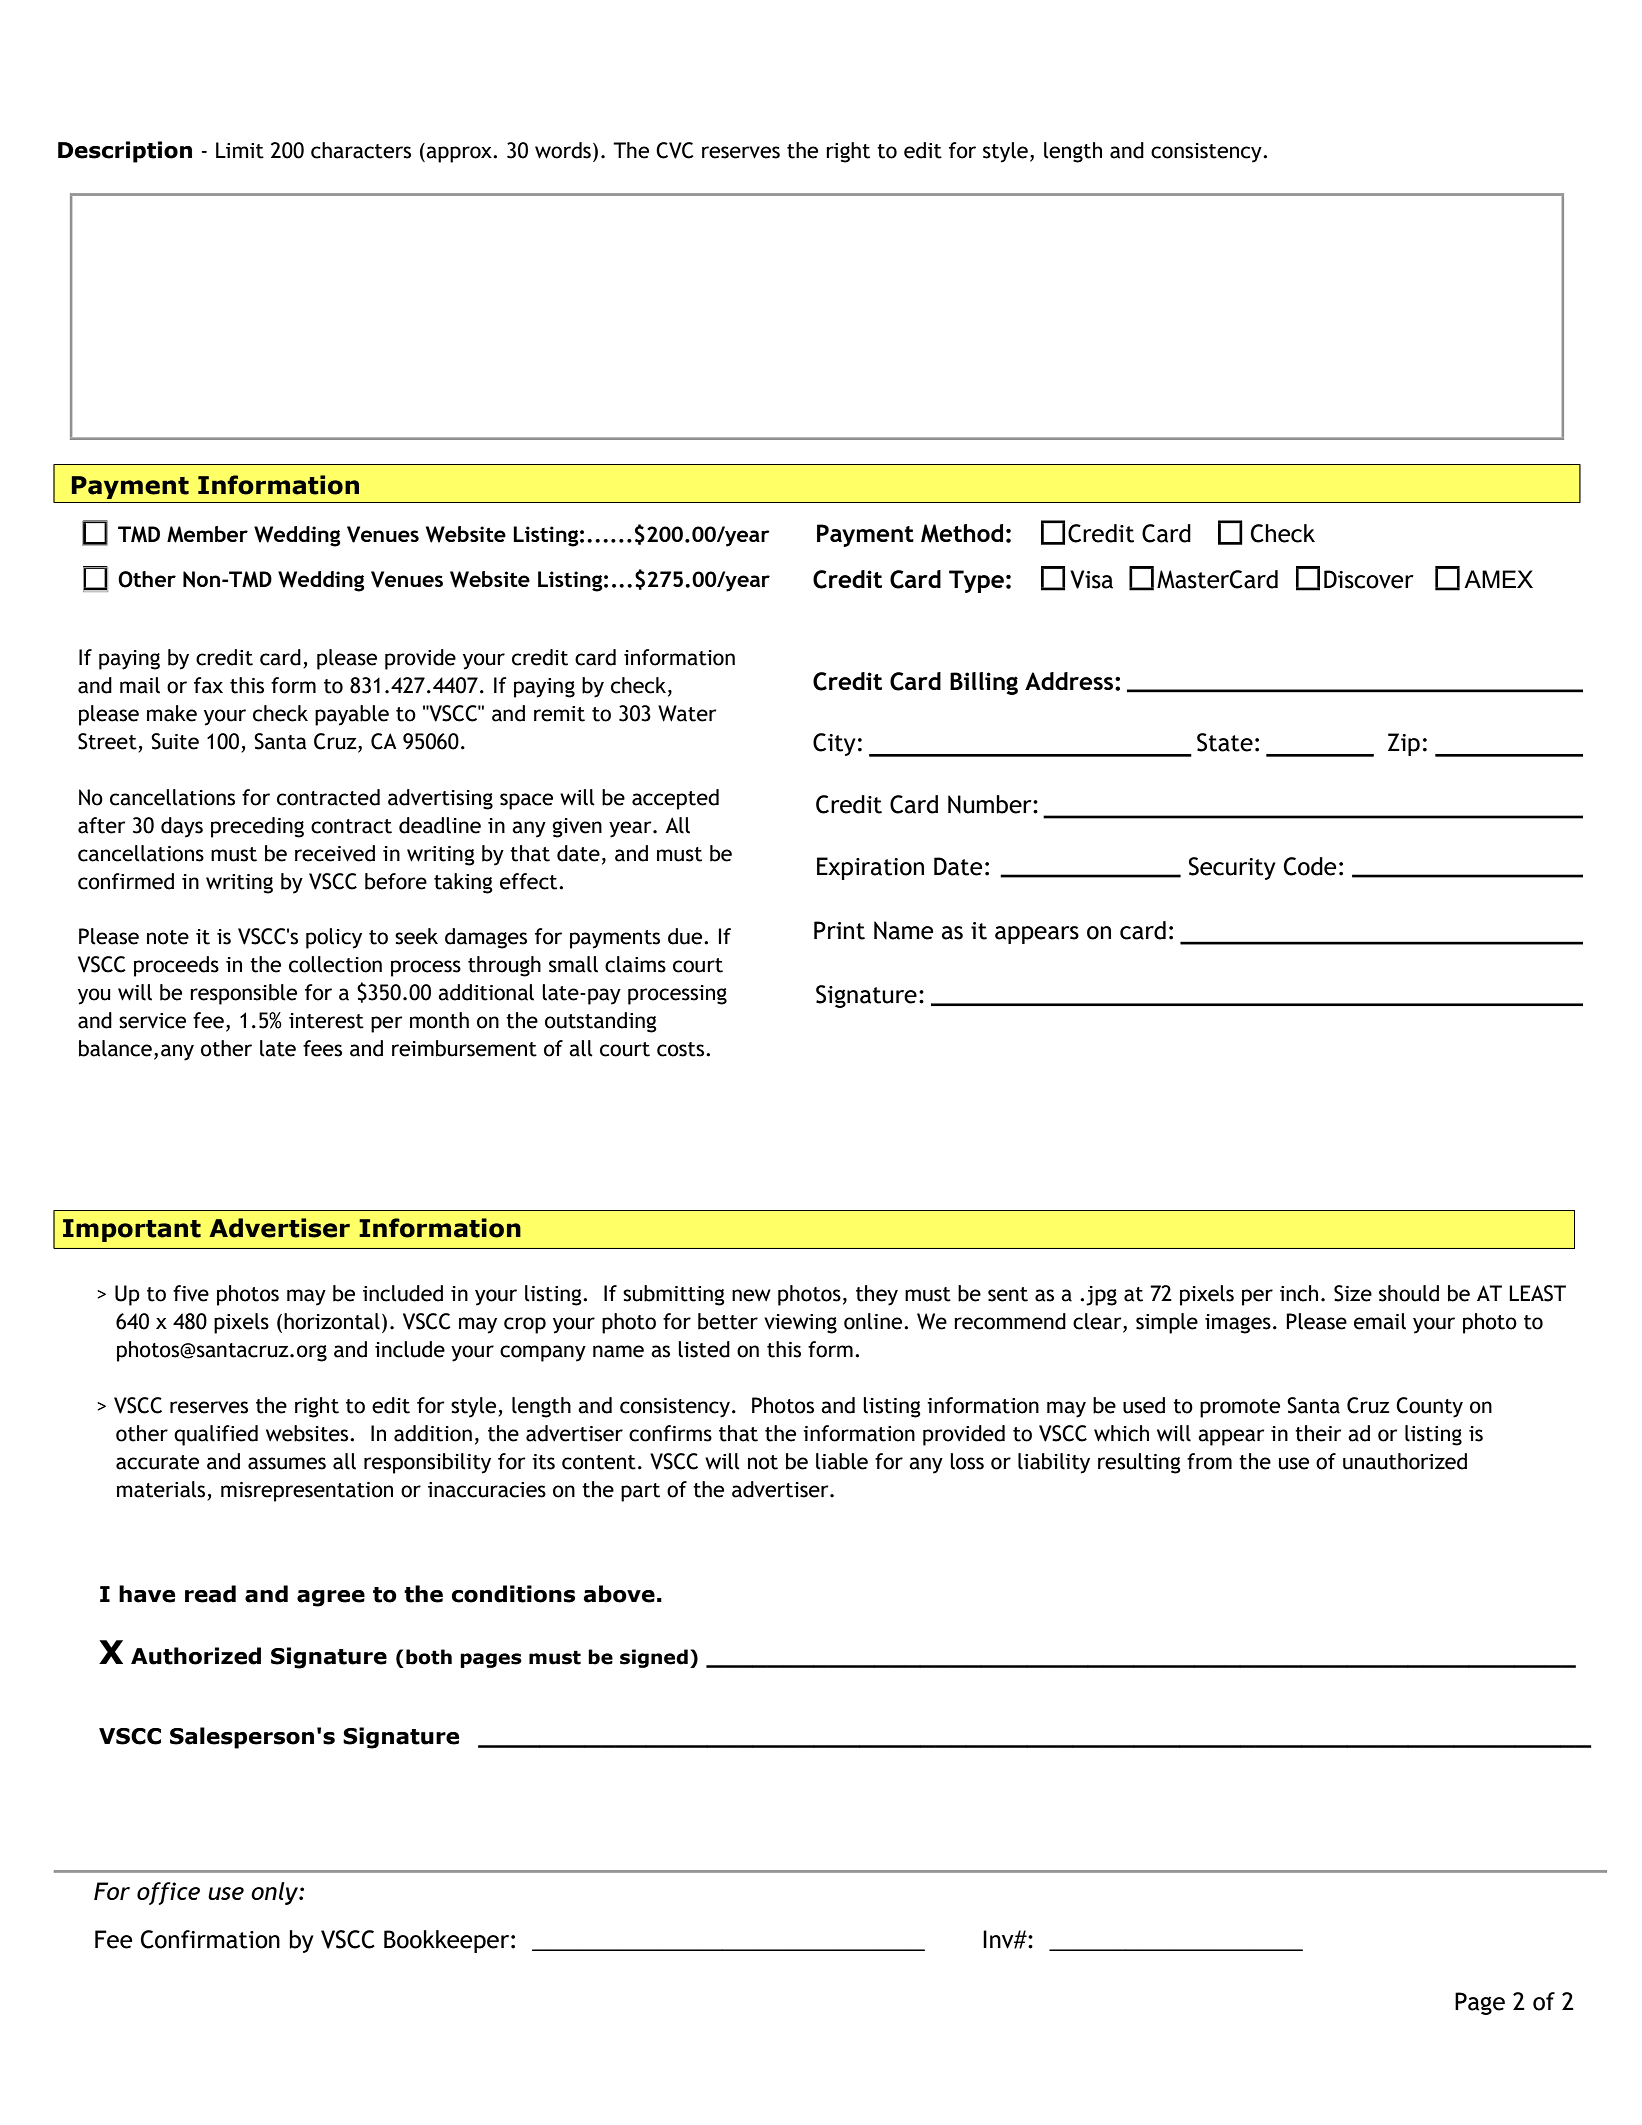 Image resolution: width=1642 pixels, height=2125 pixels. Describe the element at coordinates (675, 150) in the screenshot. I see `CVC` at that location.
